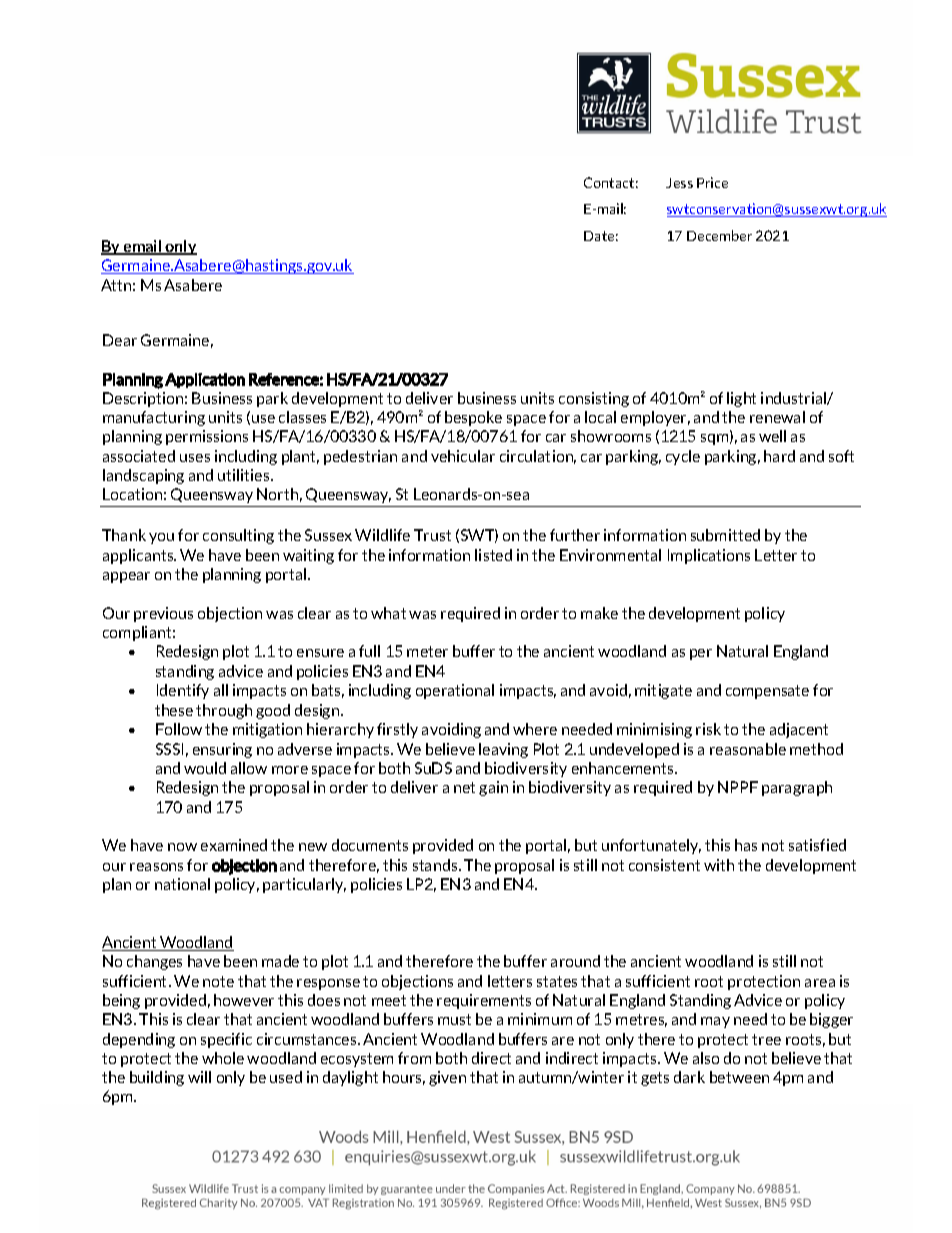 The height and width of the image is (1233, 952). Describe the element at coordinates (120, 340) in the image. I see `Dear` at that location.
